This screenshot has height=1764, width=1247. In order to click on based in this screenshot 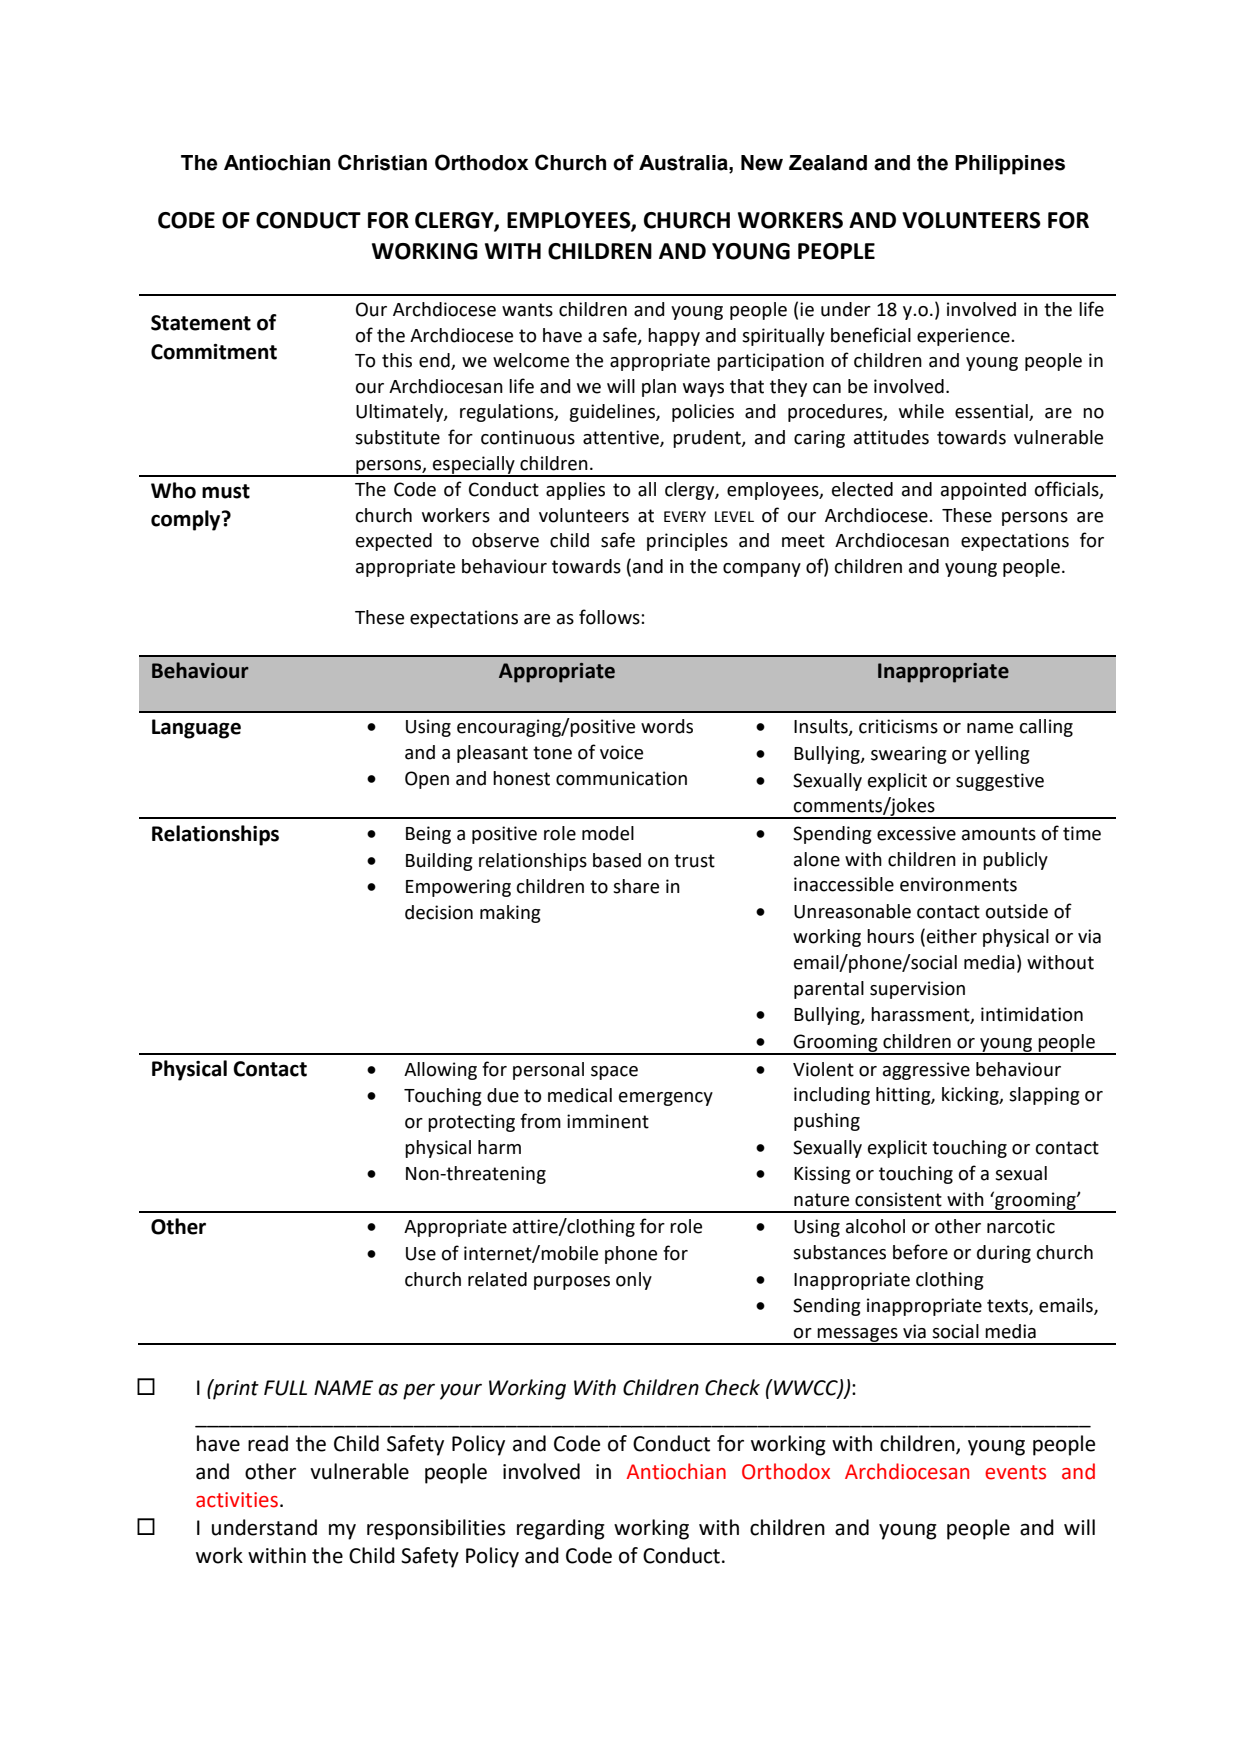, I will do `click(617, 860)`.
